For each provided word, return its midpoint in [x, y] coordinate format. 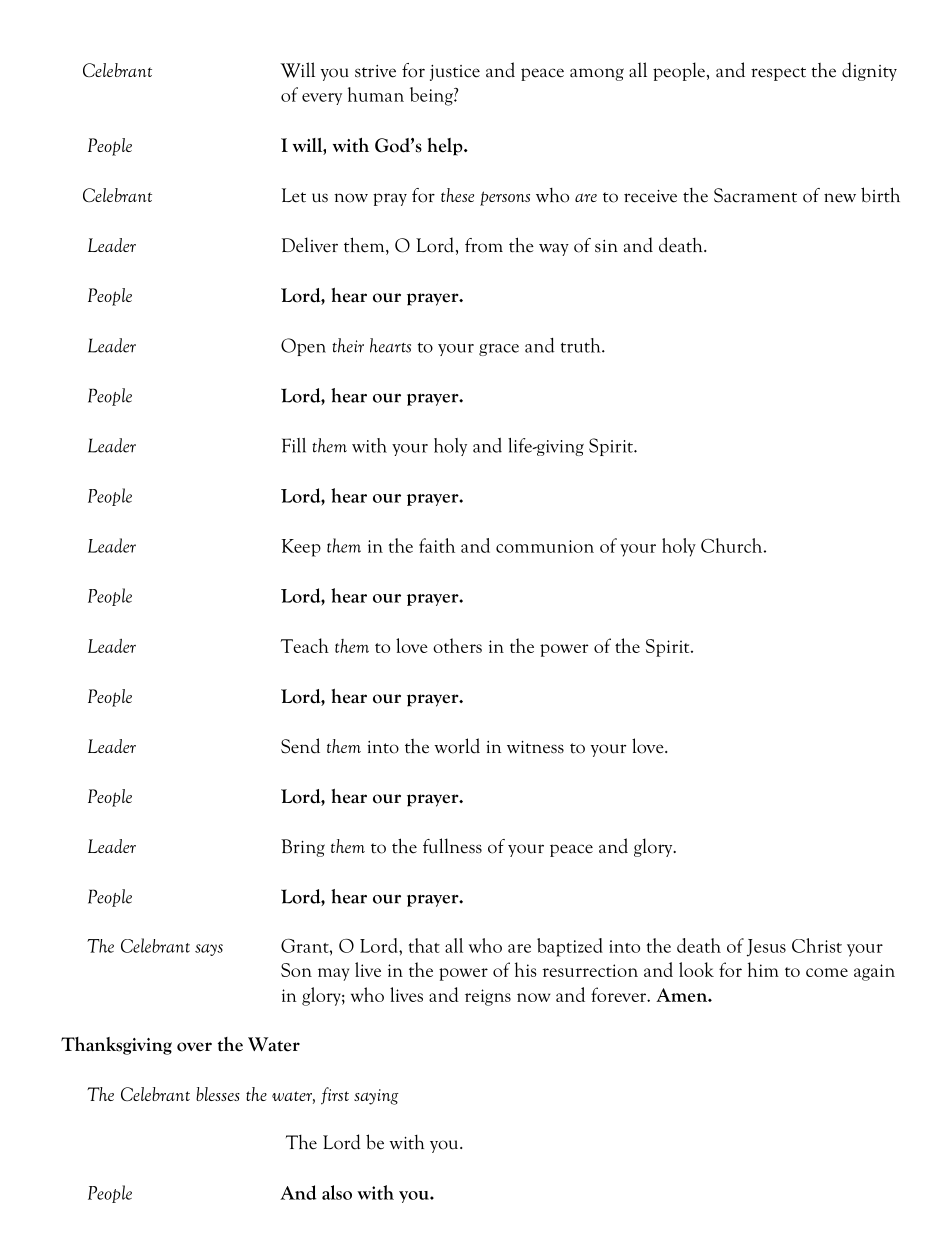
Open [303, 347]
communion [545, 546]
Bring [303, 848]
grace [499, 350]
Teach [305, 645]
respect [778, 74]
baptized [570, 947]
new [840, 198]
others [457, 645]
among [597, 74]
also [337, 1192]
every [322, 99]
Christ [817, 945]
